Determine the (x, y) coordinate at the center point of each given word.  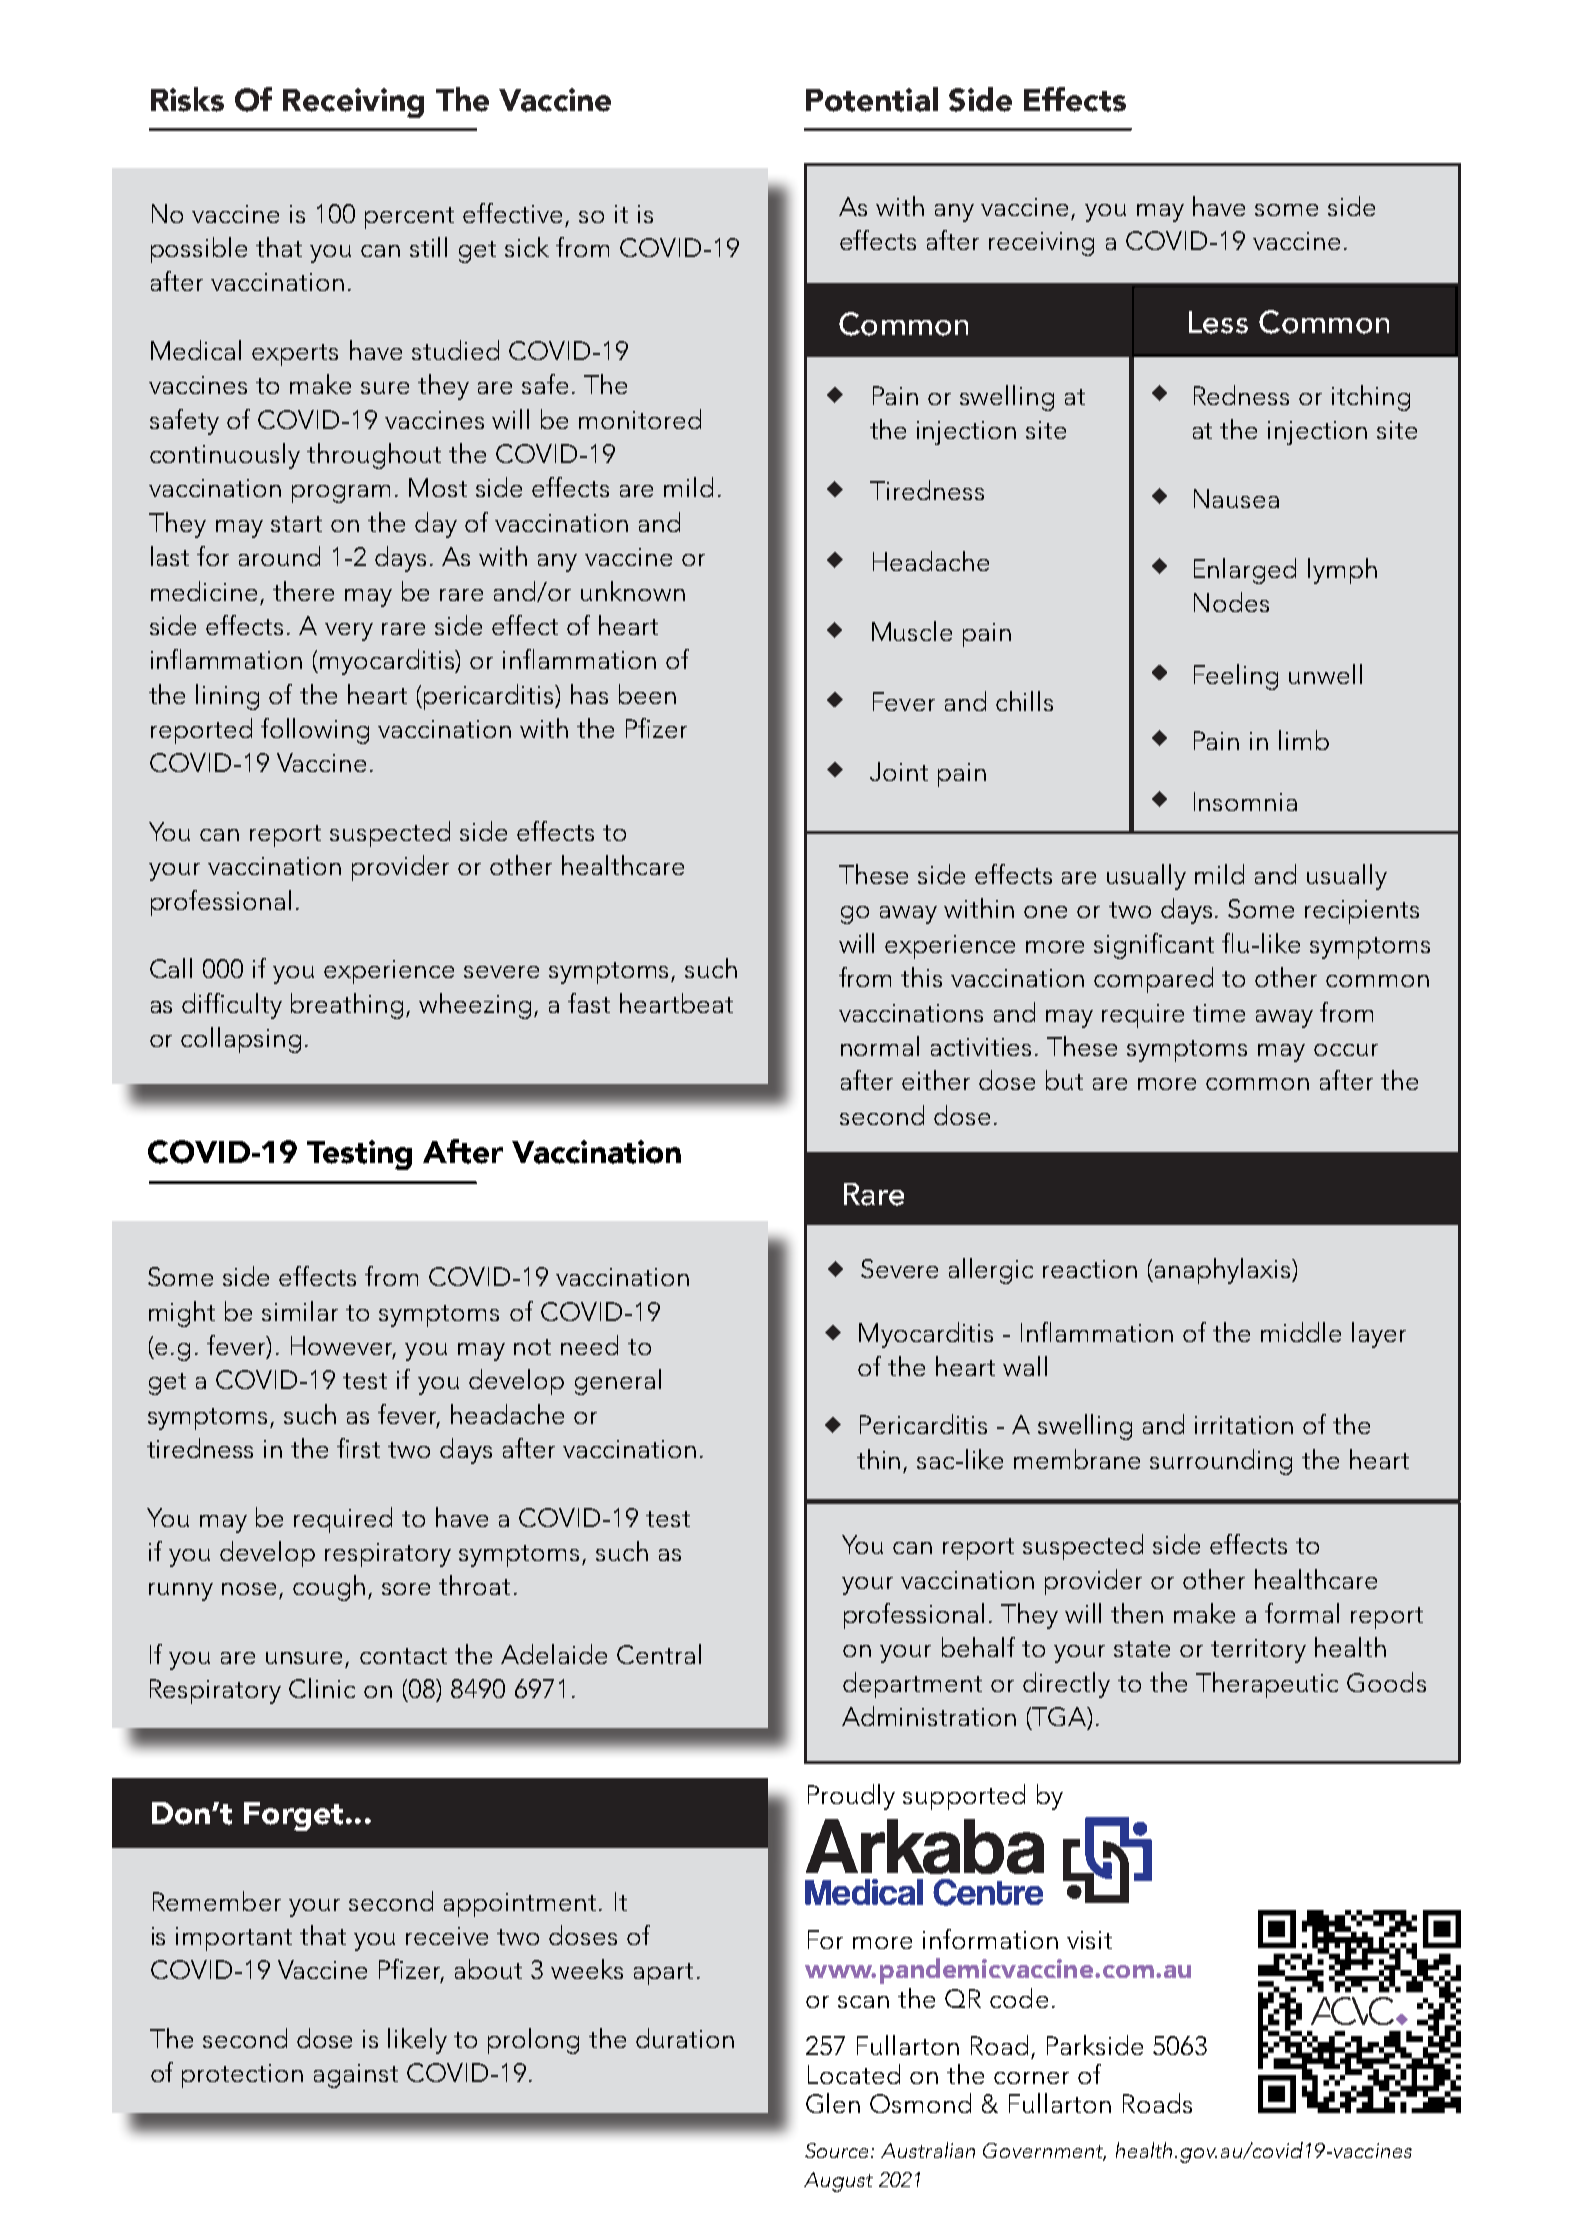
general (618, 1382)
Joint (899, 771)
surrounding (1221, 1462)
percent (409, 218)
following (315, 731)
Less (1218, 322)
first (358, 1448)
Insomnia (1245, 801)
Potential (872, 99)
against (356, 2076)
